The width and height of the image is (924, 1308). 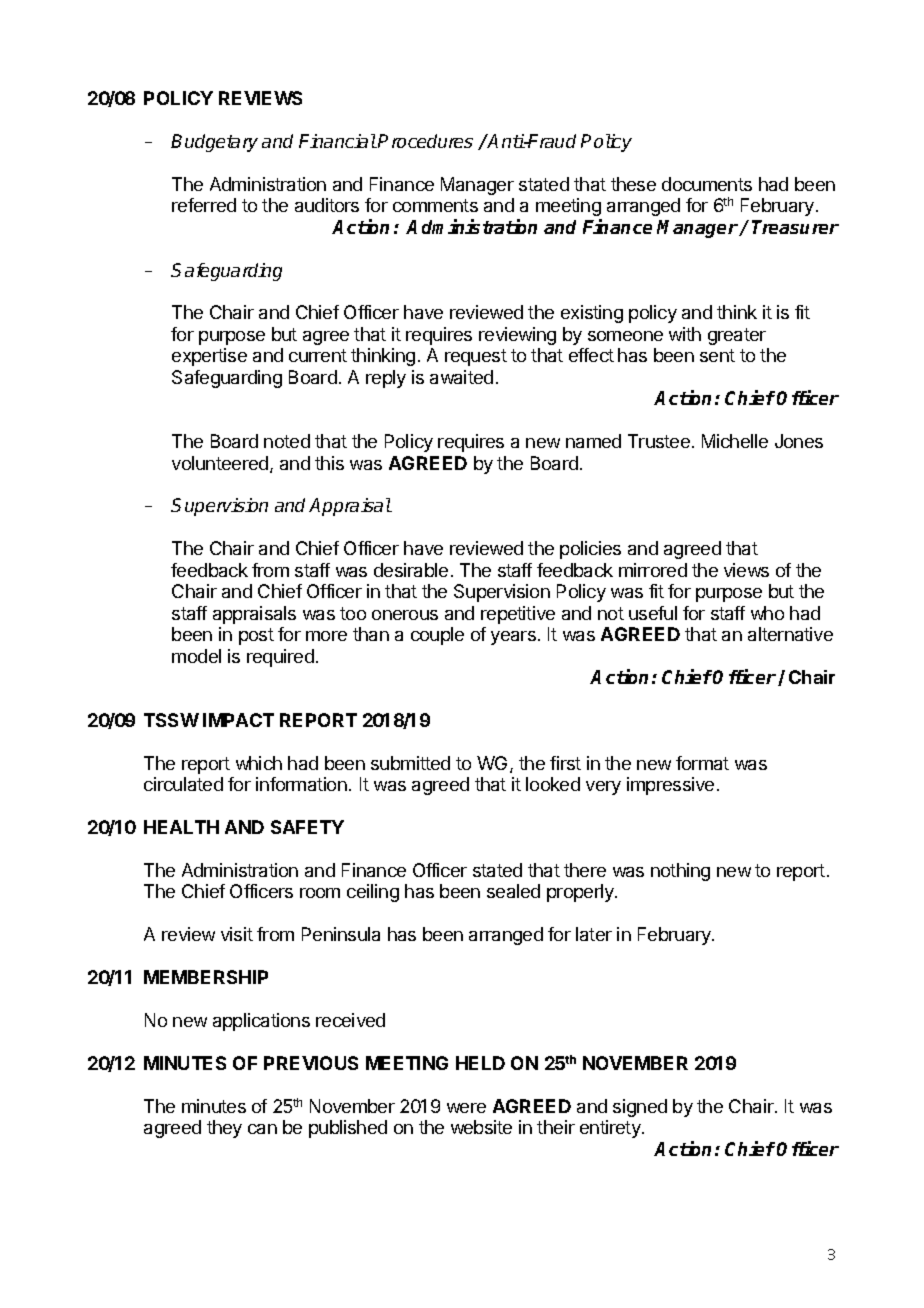 What do you see at coordinates (320, 893) in the image?
I see `room` at bounding box center [320, 893].
